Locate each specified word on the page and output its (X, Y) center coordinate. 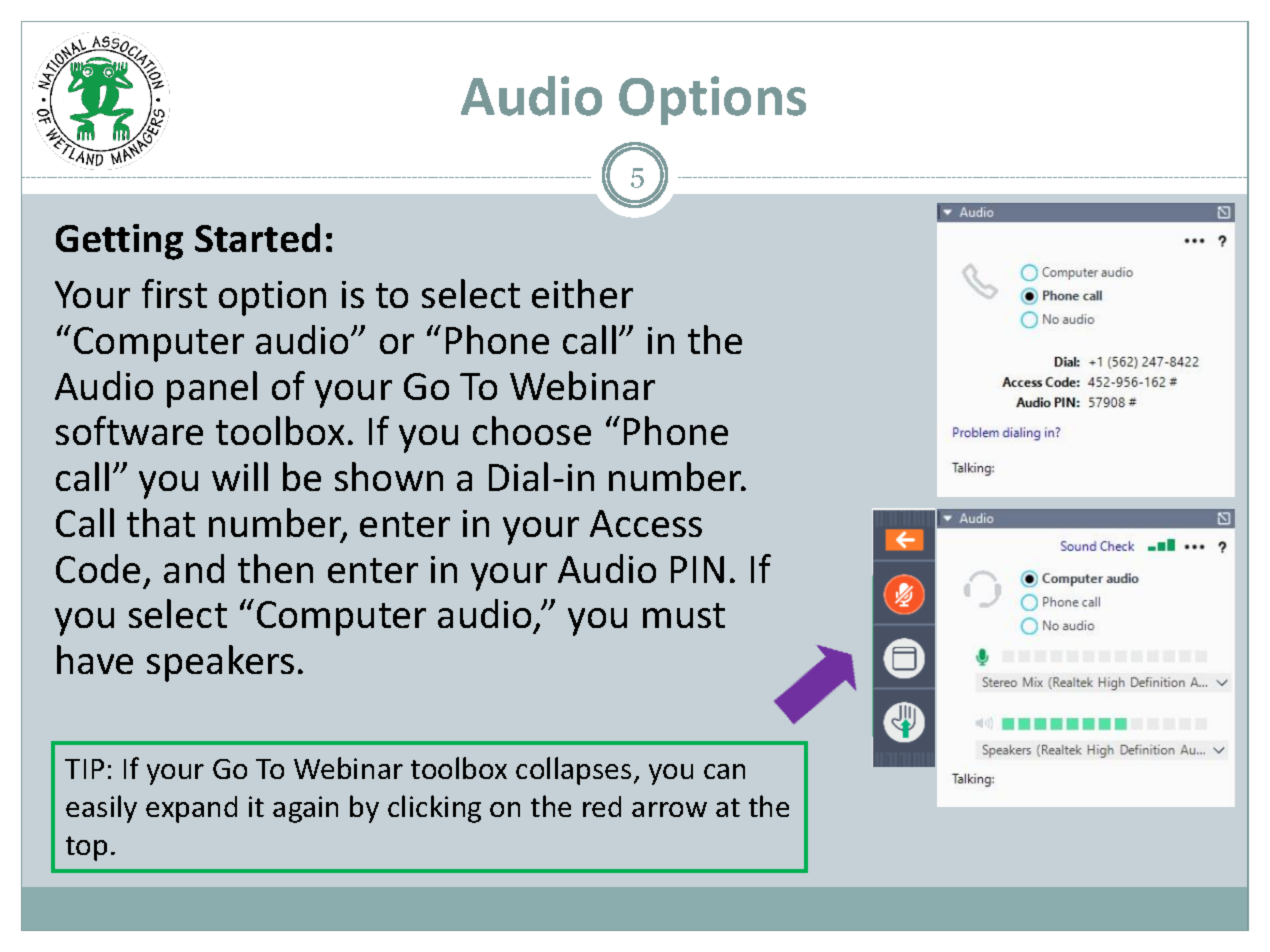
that (161, 522)
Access (646, 523)
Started (257, 237)
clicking (434, 809)
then (275, 568)
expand (191, 809)
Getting (119, 242)
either (582, 293)
